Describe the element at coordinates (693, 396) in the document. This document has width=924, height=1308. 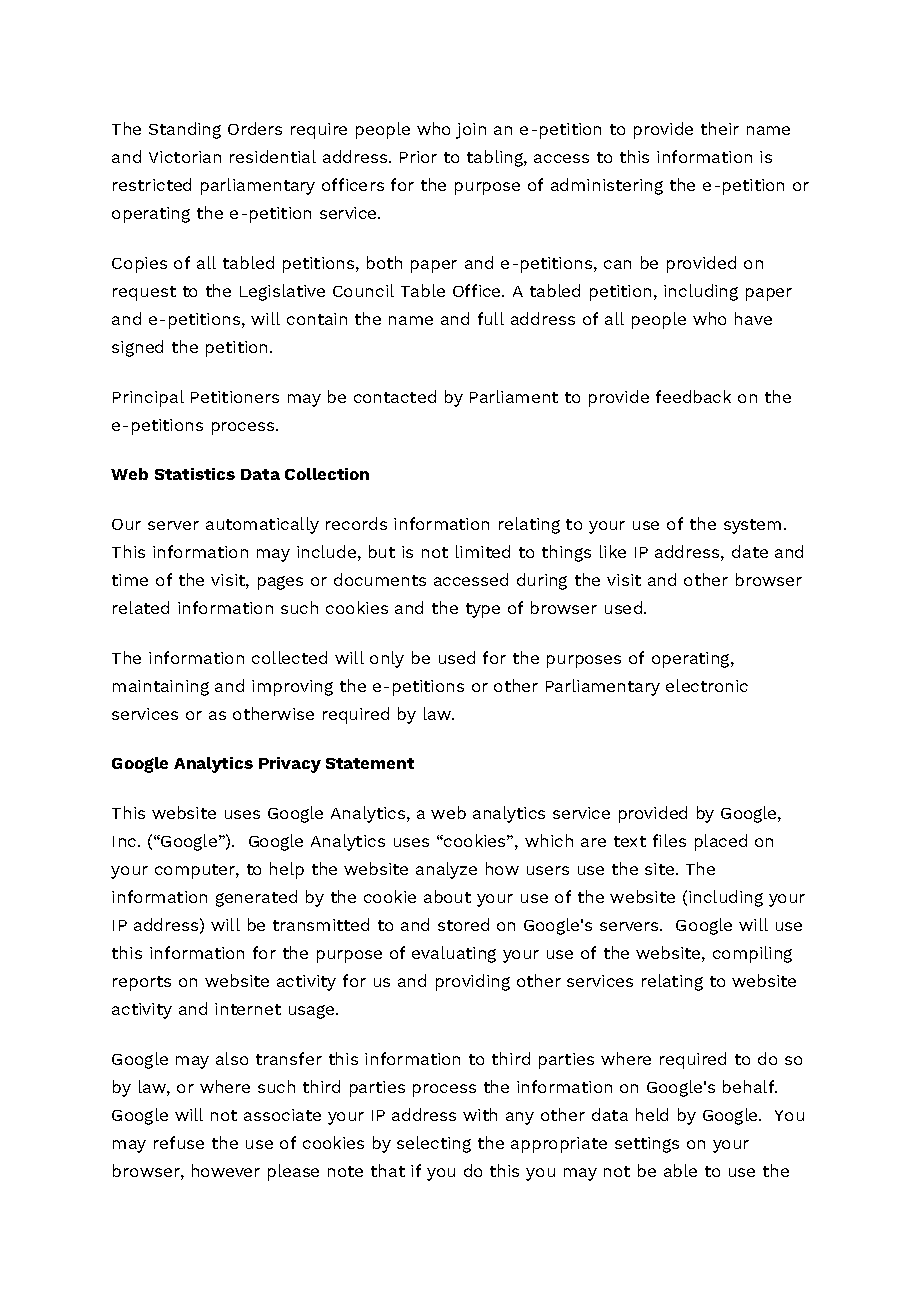
I see `feedback` at that location.
